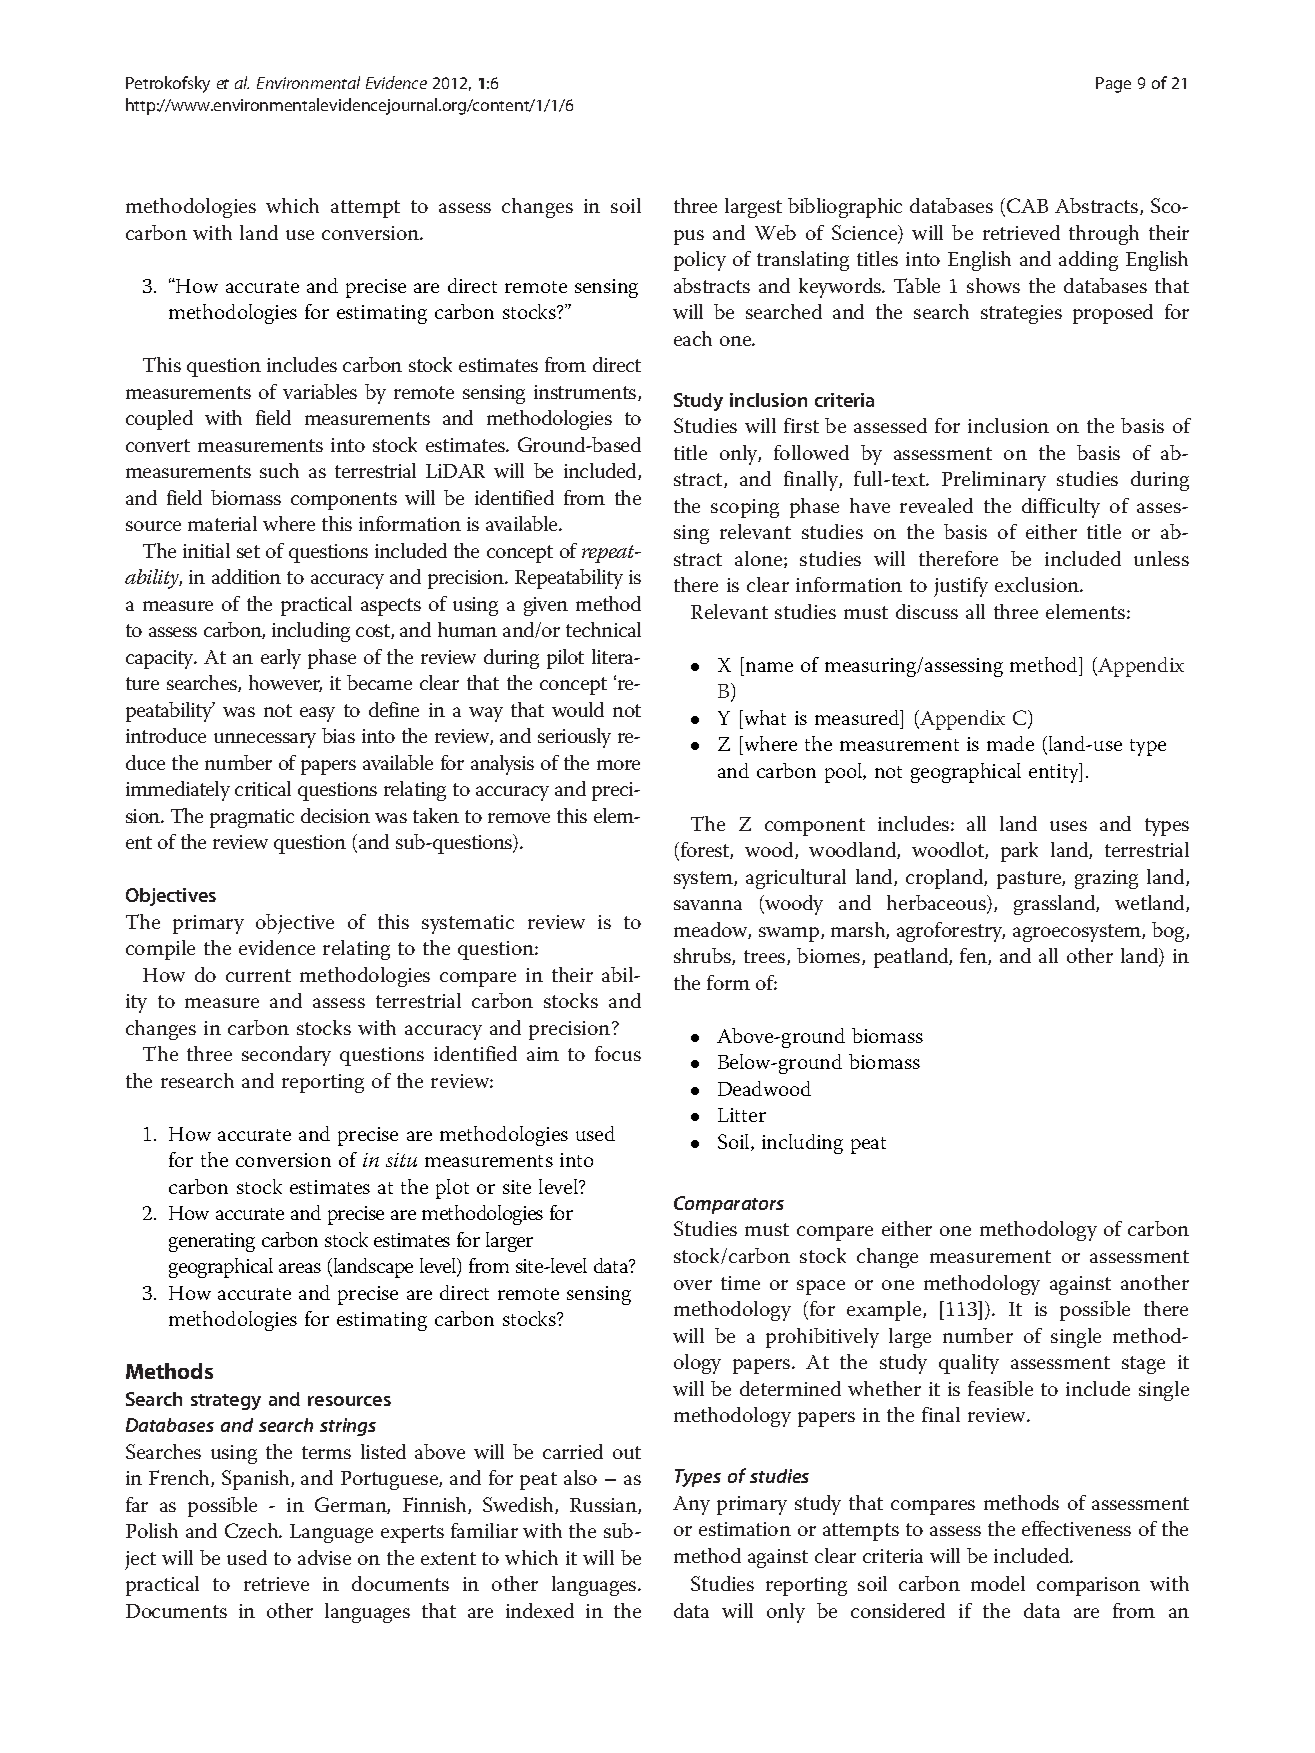  Describe the element at coordinates (252, 818) in the document. I see `pragmatic` at that location.
